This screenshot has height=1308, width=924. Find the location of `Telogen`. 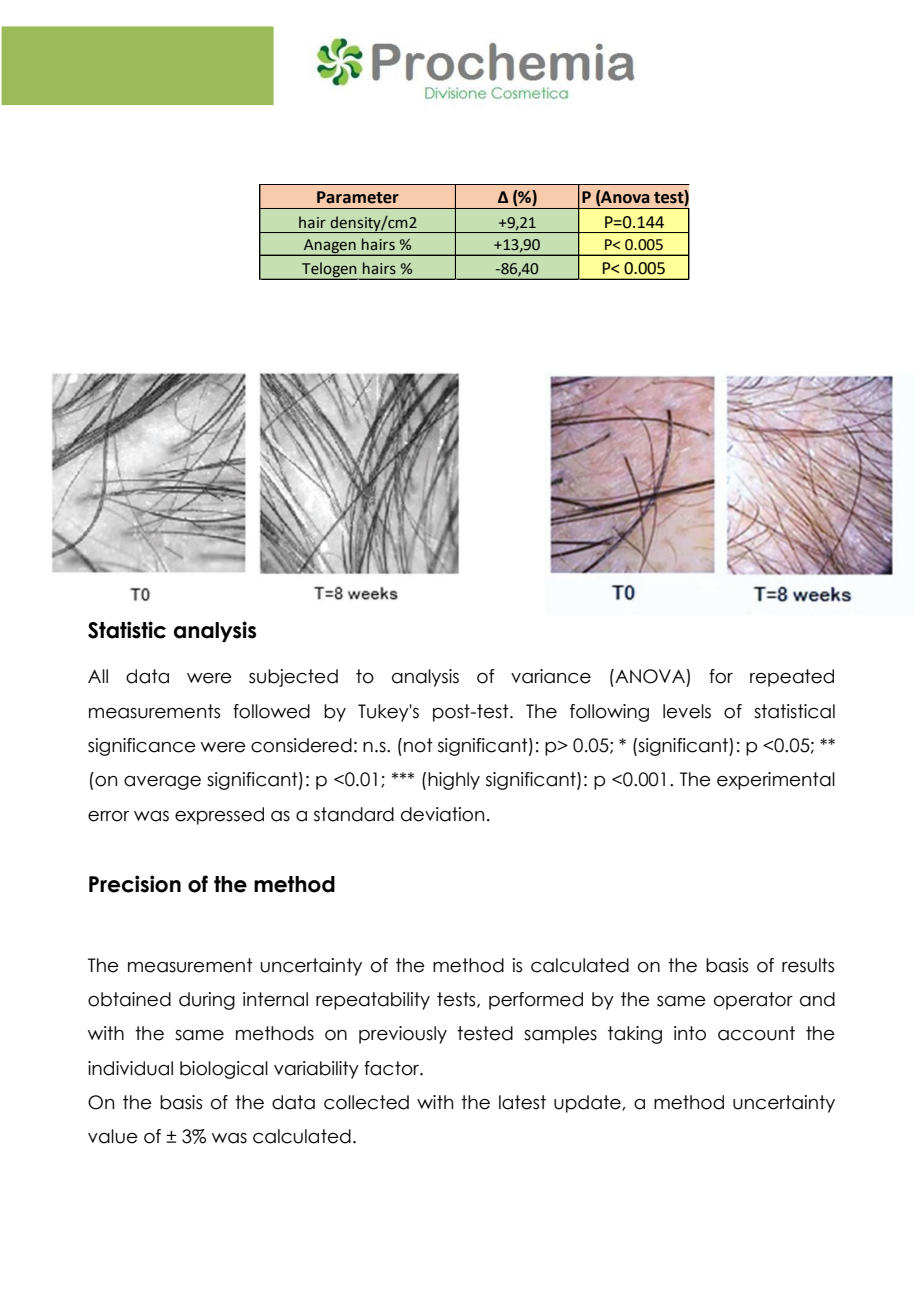

Telogen is located at coordinates (329, 271).
